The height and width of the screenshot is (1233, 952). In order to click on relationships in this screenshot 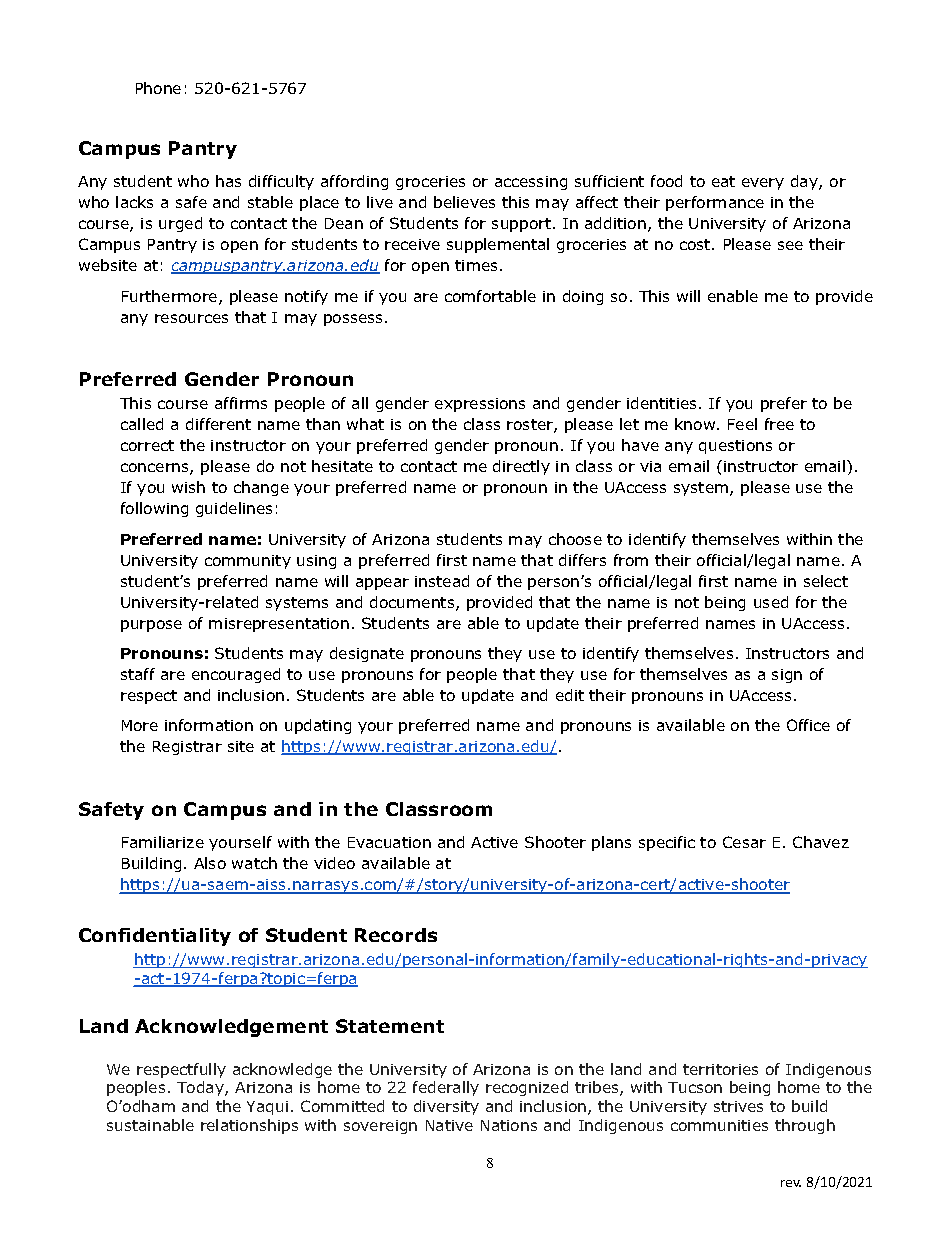, I will do `click(249, 1126)`.
